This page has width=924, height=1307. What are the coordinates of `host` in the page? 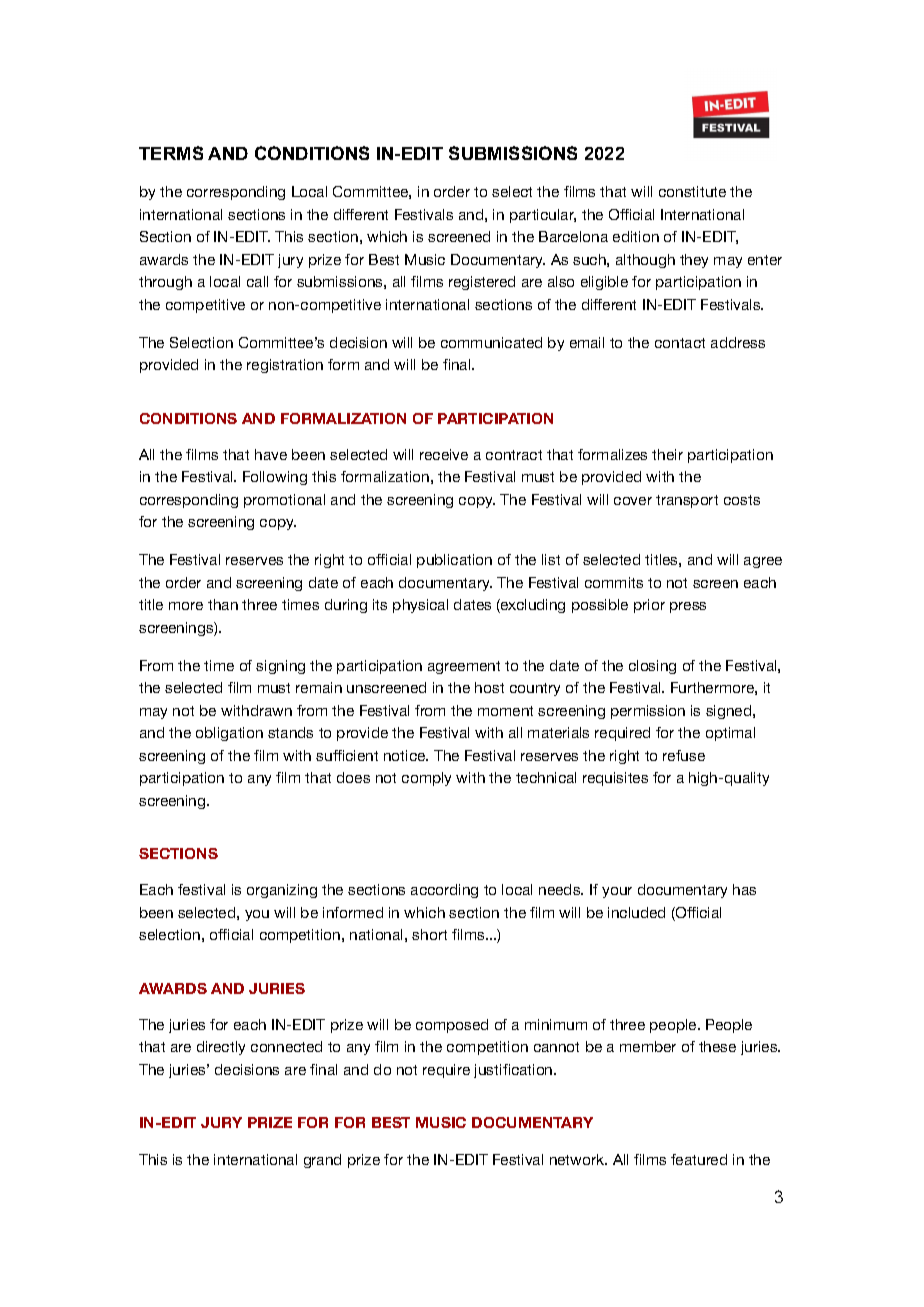 It's located at (489, 687).
